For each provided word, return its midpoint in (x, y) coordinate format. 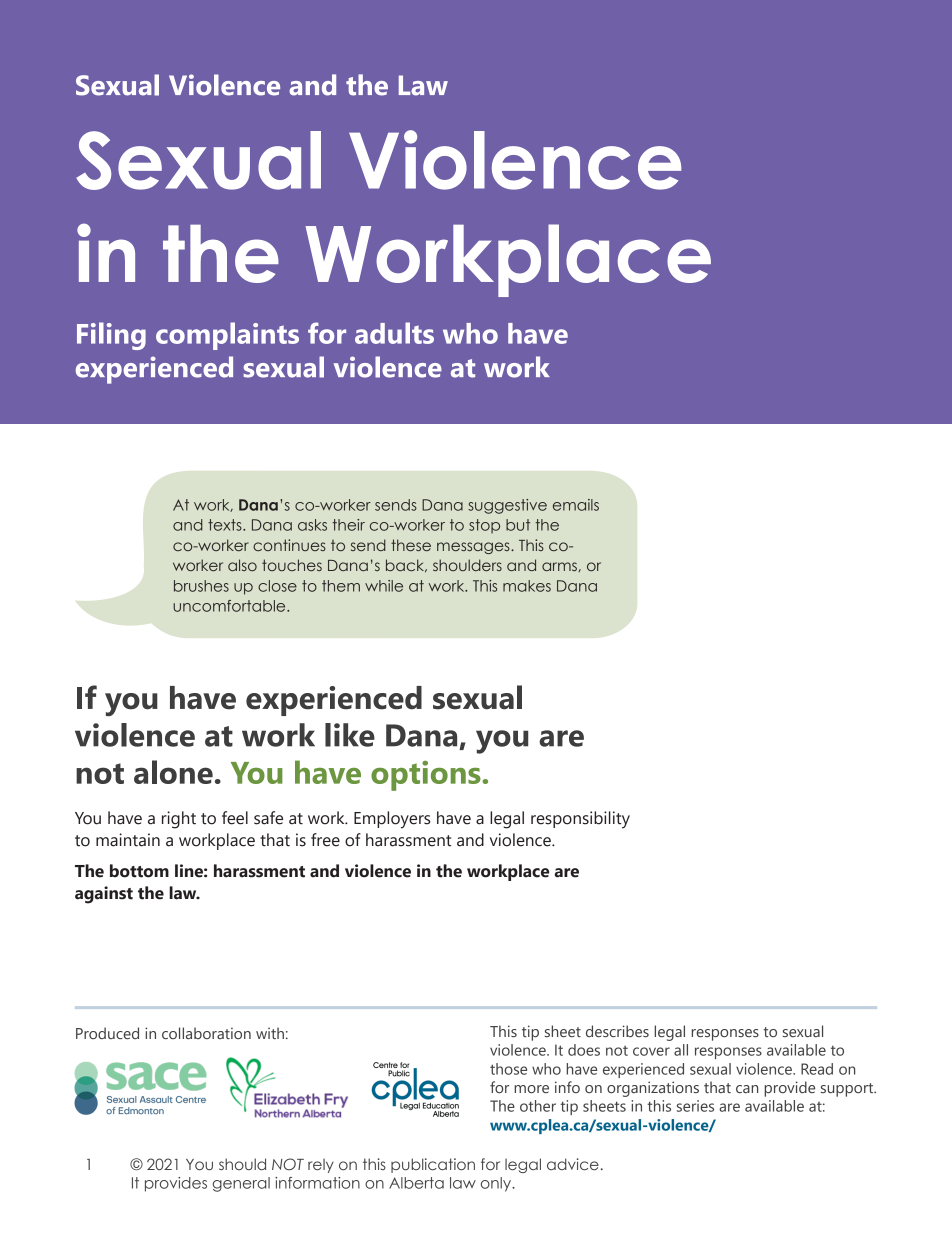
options (427, 776)
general (241, 1184)
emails (576, 505)
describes (617, 1031)
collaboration (206, 1033)
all (681, 1050)
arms (560, 567)
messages (474, 548)
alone (173, 772)
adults (394, 333)
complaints (227, 336)
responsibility (580, 820)
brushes (201, 586)
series (695, 1106)
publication (433, 1165)
